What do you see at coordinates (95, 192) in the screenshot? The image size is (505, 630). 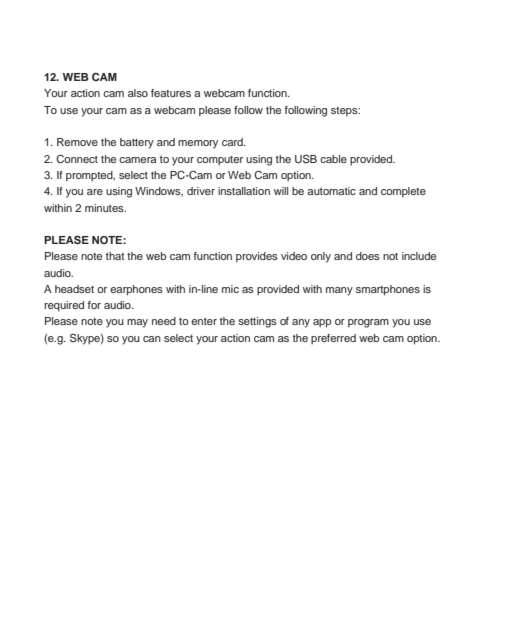 I see `are` at bounding box center [95, 192].
